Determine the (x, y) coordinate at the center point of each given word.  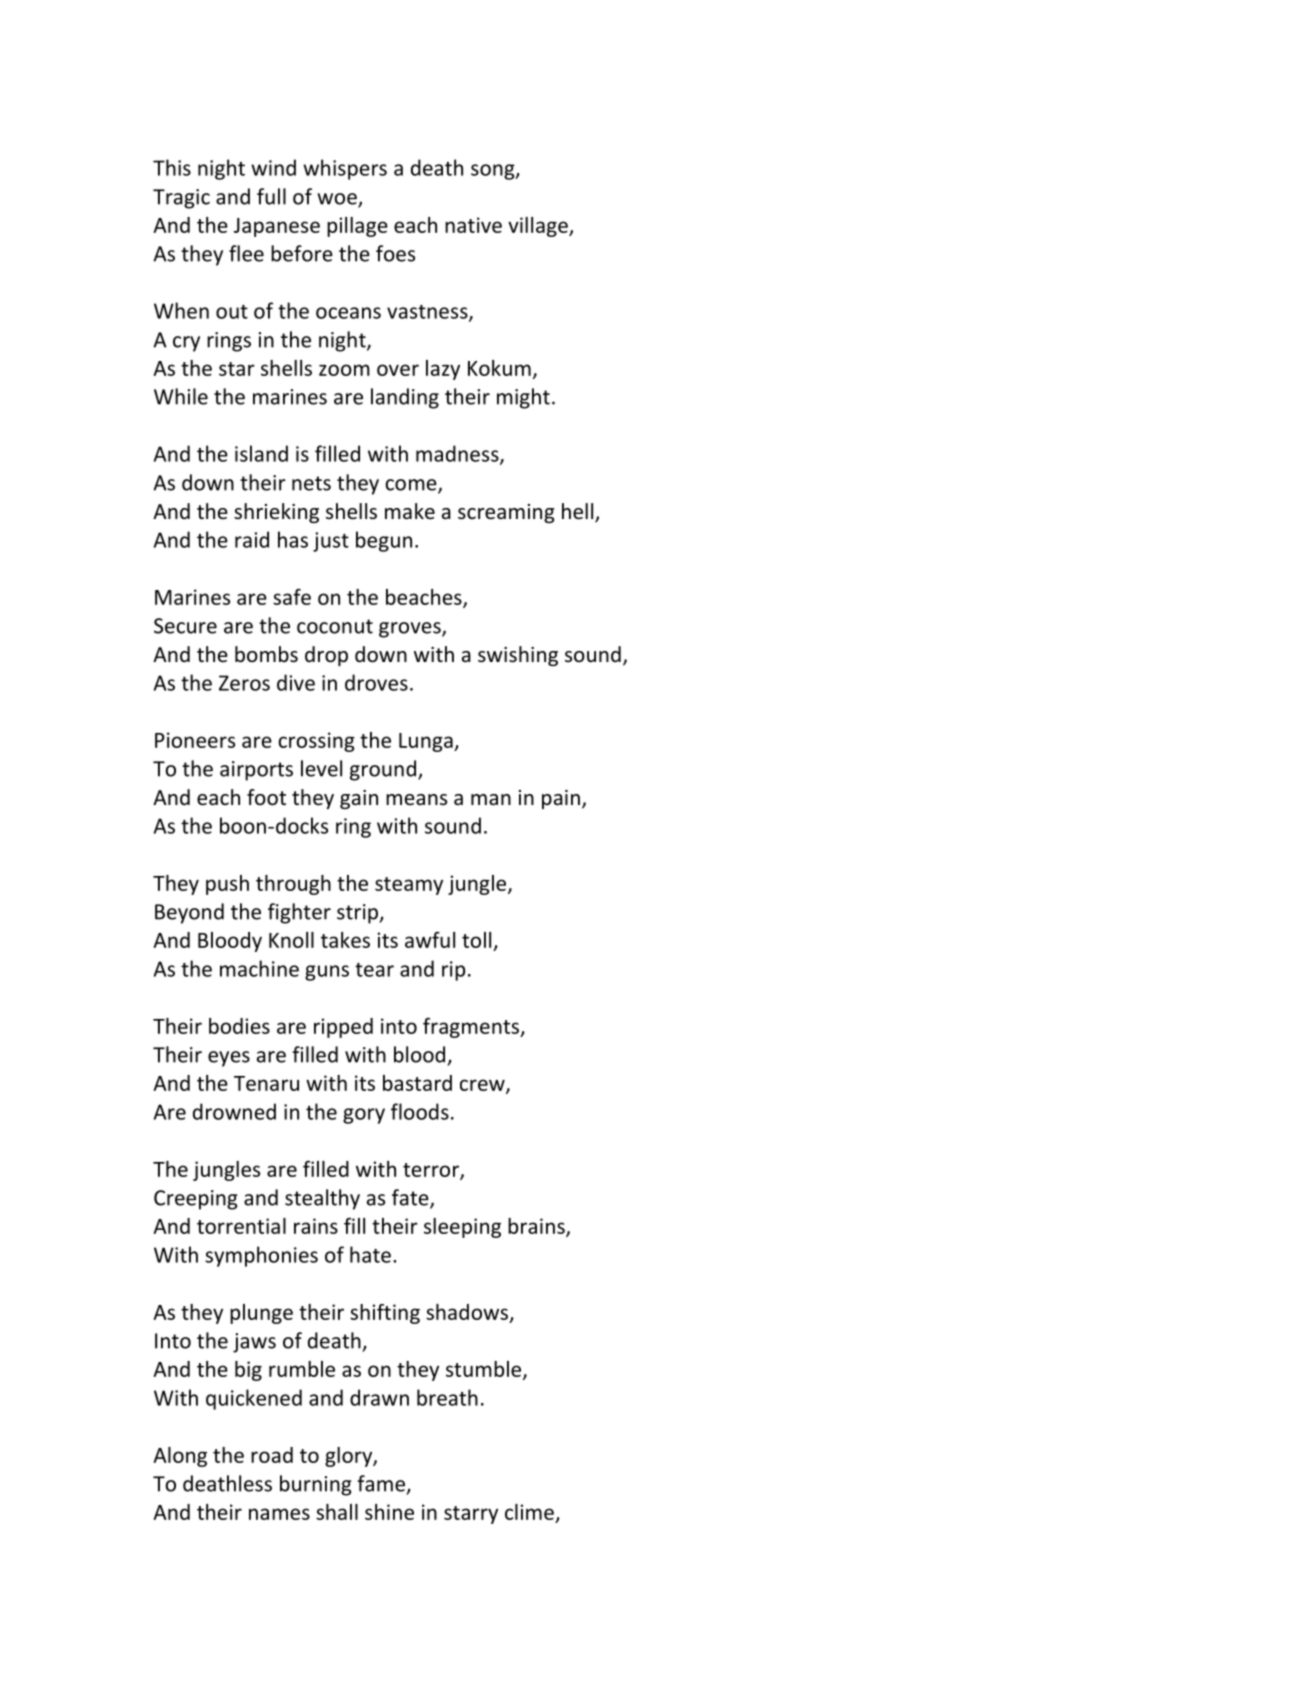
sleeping (462, 1228)
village (539, 227)
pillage (357, 227)
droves (376, 682)
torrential (241, 1226)
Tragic (181, 199)
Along (180, 1457)
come (412, 486)
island (261, 453)
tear (374, 970)
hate (370, 1254)
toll (476, 940)
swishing (518, 656)
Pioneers (195, 740)
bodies (239, 1026)
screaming (506, 513)
